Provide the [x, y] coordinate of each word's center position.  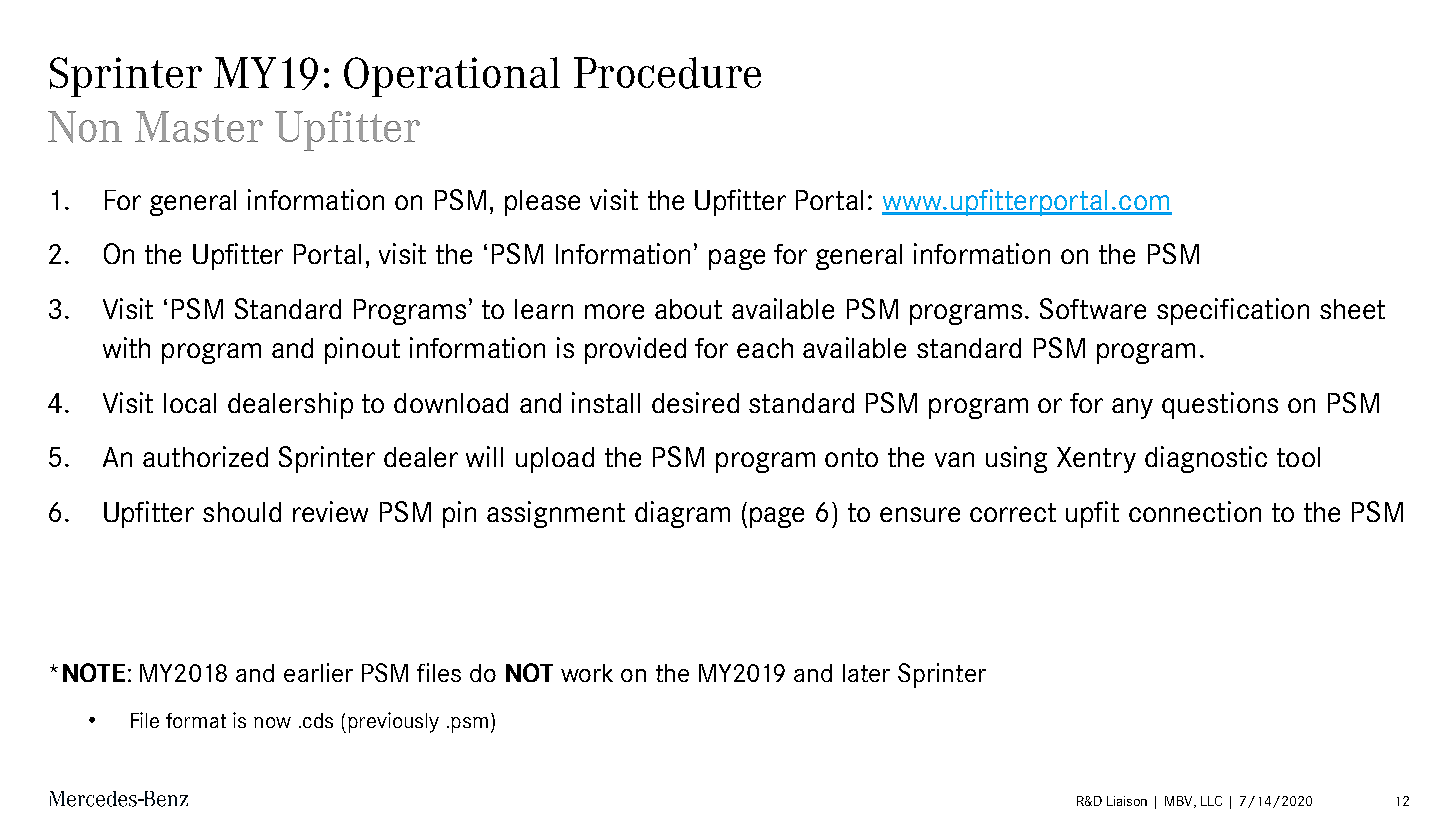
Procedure [667, 73]
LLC [1211, 801]
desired [695, 402]
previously [393, 722]
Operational [452, 77]
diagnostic [1206, 459]
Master [199, 127]
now [272, 722]
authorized [205, 456]
